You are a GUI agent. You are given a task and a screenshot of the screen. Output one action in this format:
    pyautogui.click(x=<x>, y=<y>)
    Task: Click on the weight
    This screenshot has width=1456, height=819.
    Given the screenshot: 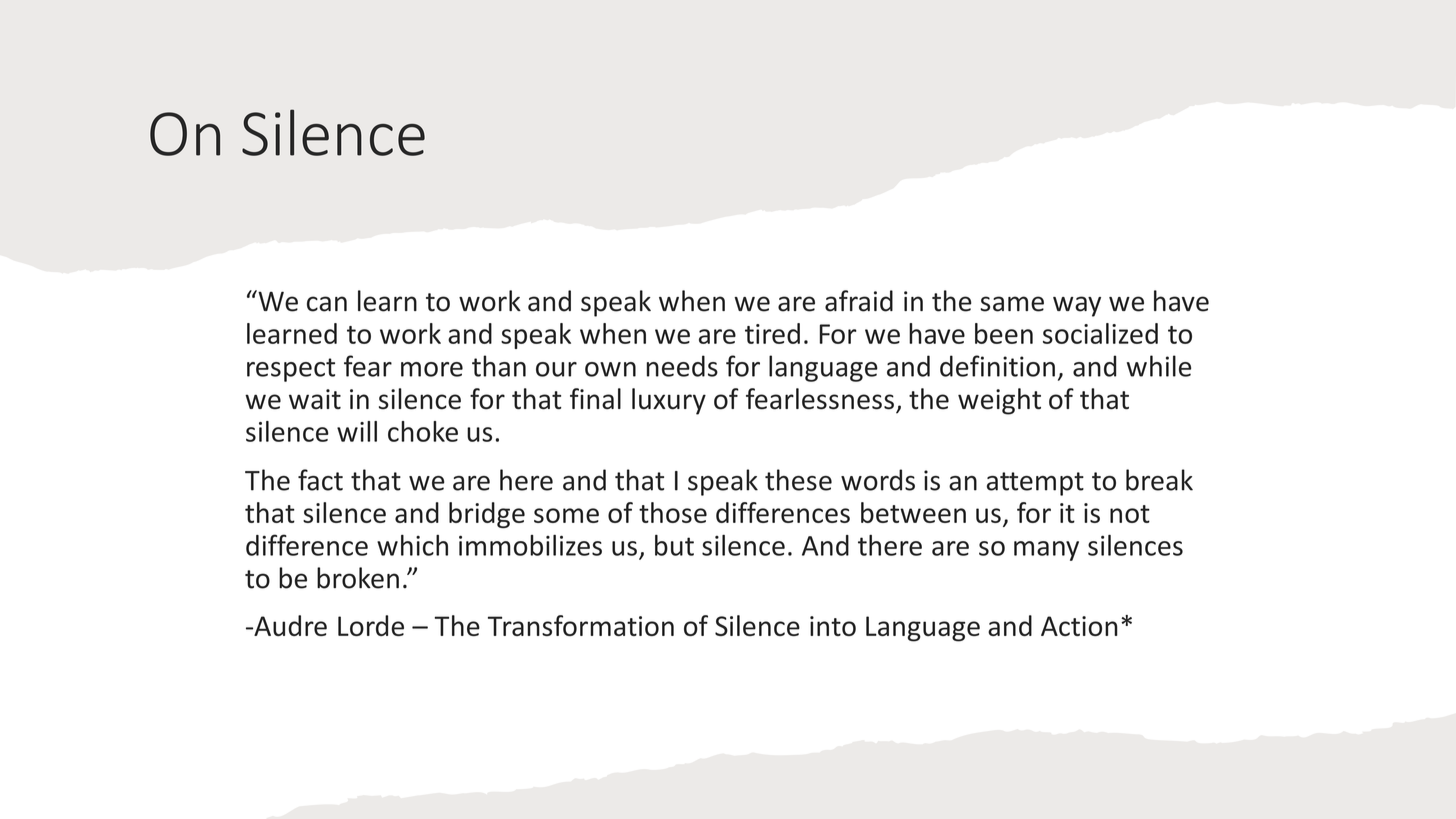 What is the action you would take?
    pyautogui.click(x=999, y=401)
